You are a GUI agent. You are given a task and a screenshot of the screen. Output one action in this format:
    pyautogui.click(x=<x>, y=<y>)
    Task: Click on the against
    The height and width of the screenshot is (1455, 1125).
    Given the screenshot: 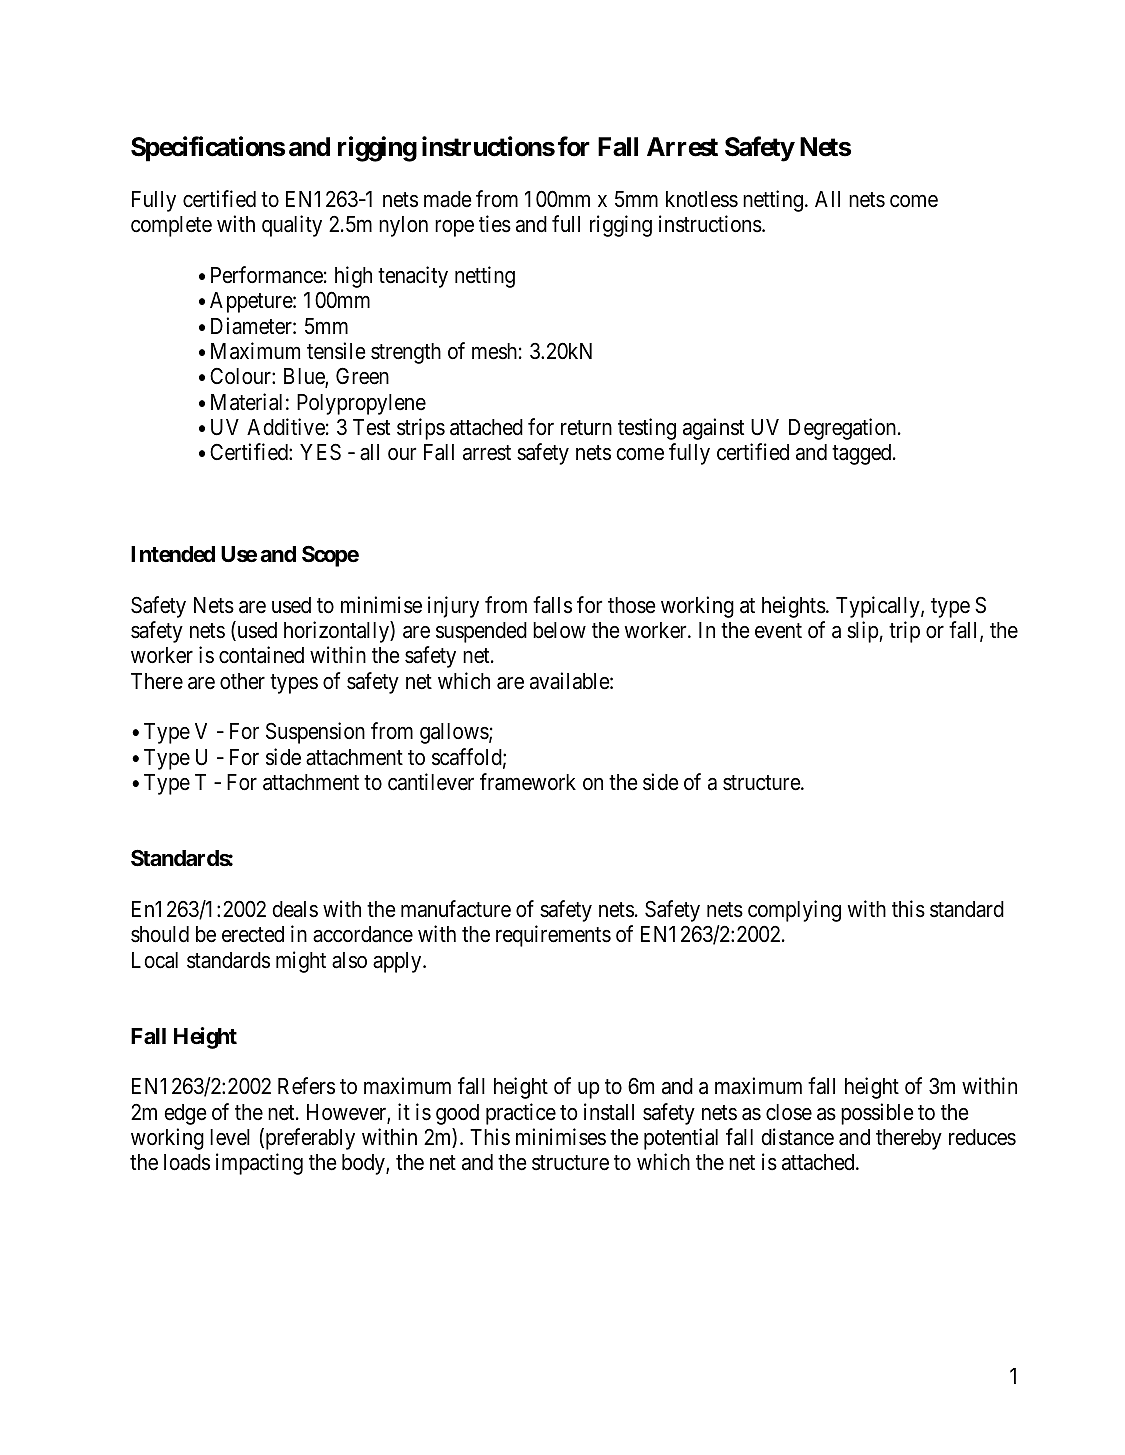 What is the action you would take?
    pyautogui.click(x=713, y=429)
